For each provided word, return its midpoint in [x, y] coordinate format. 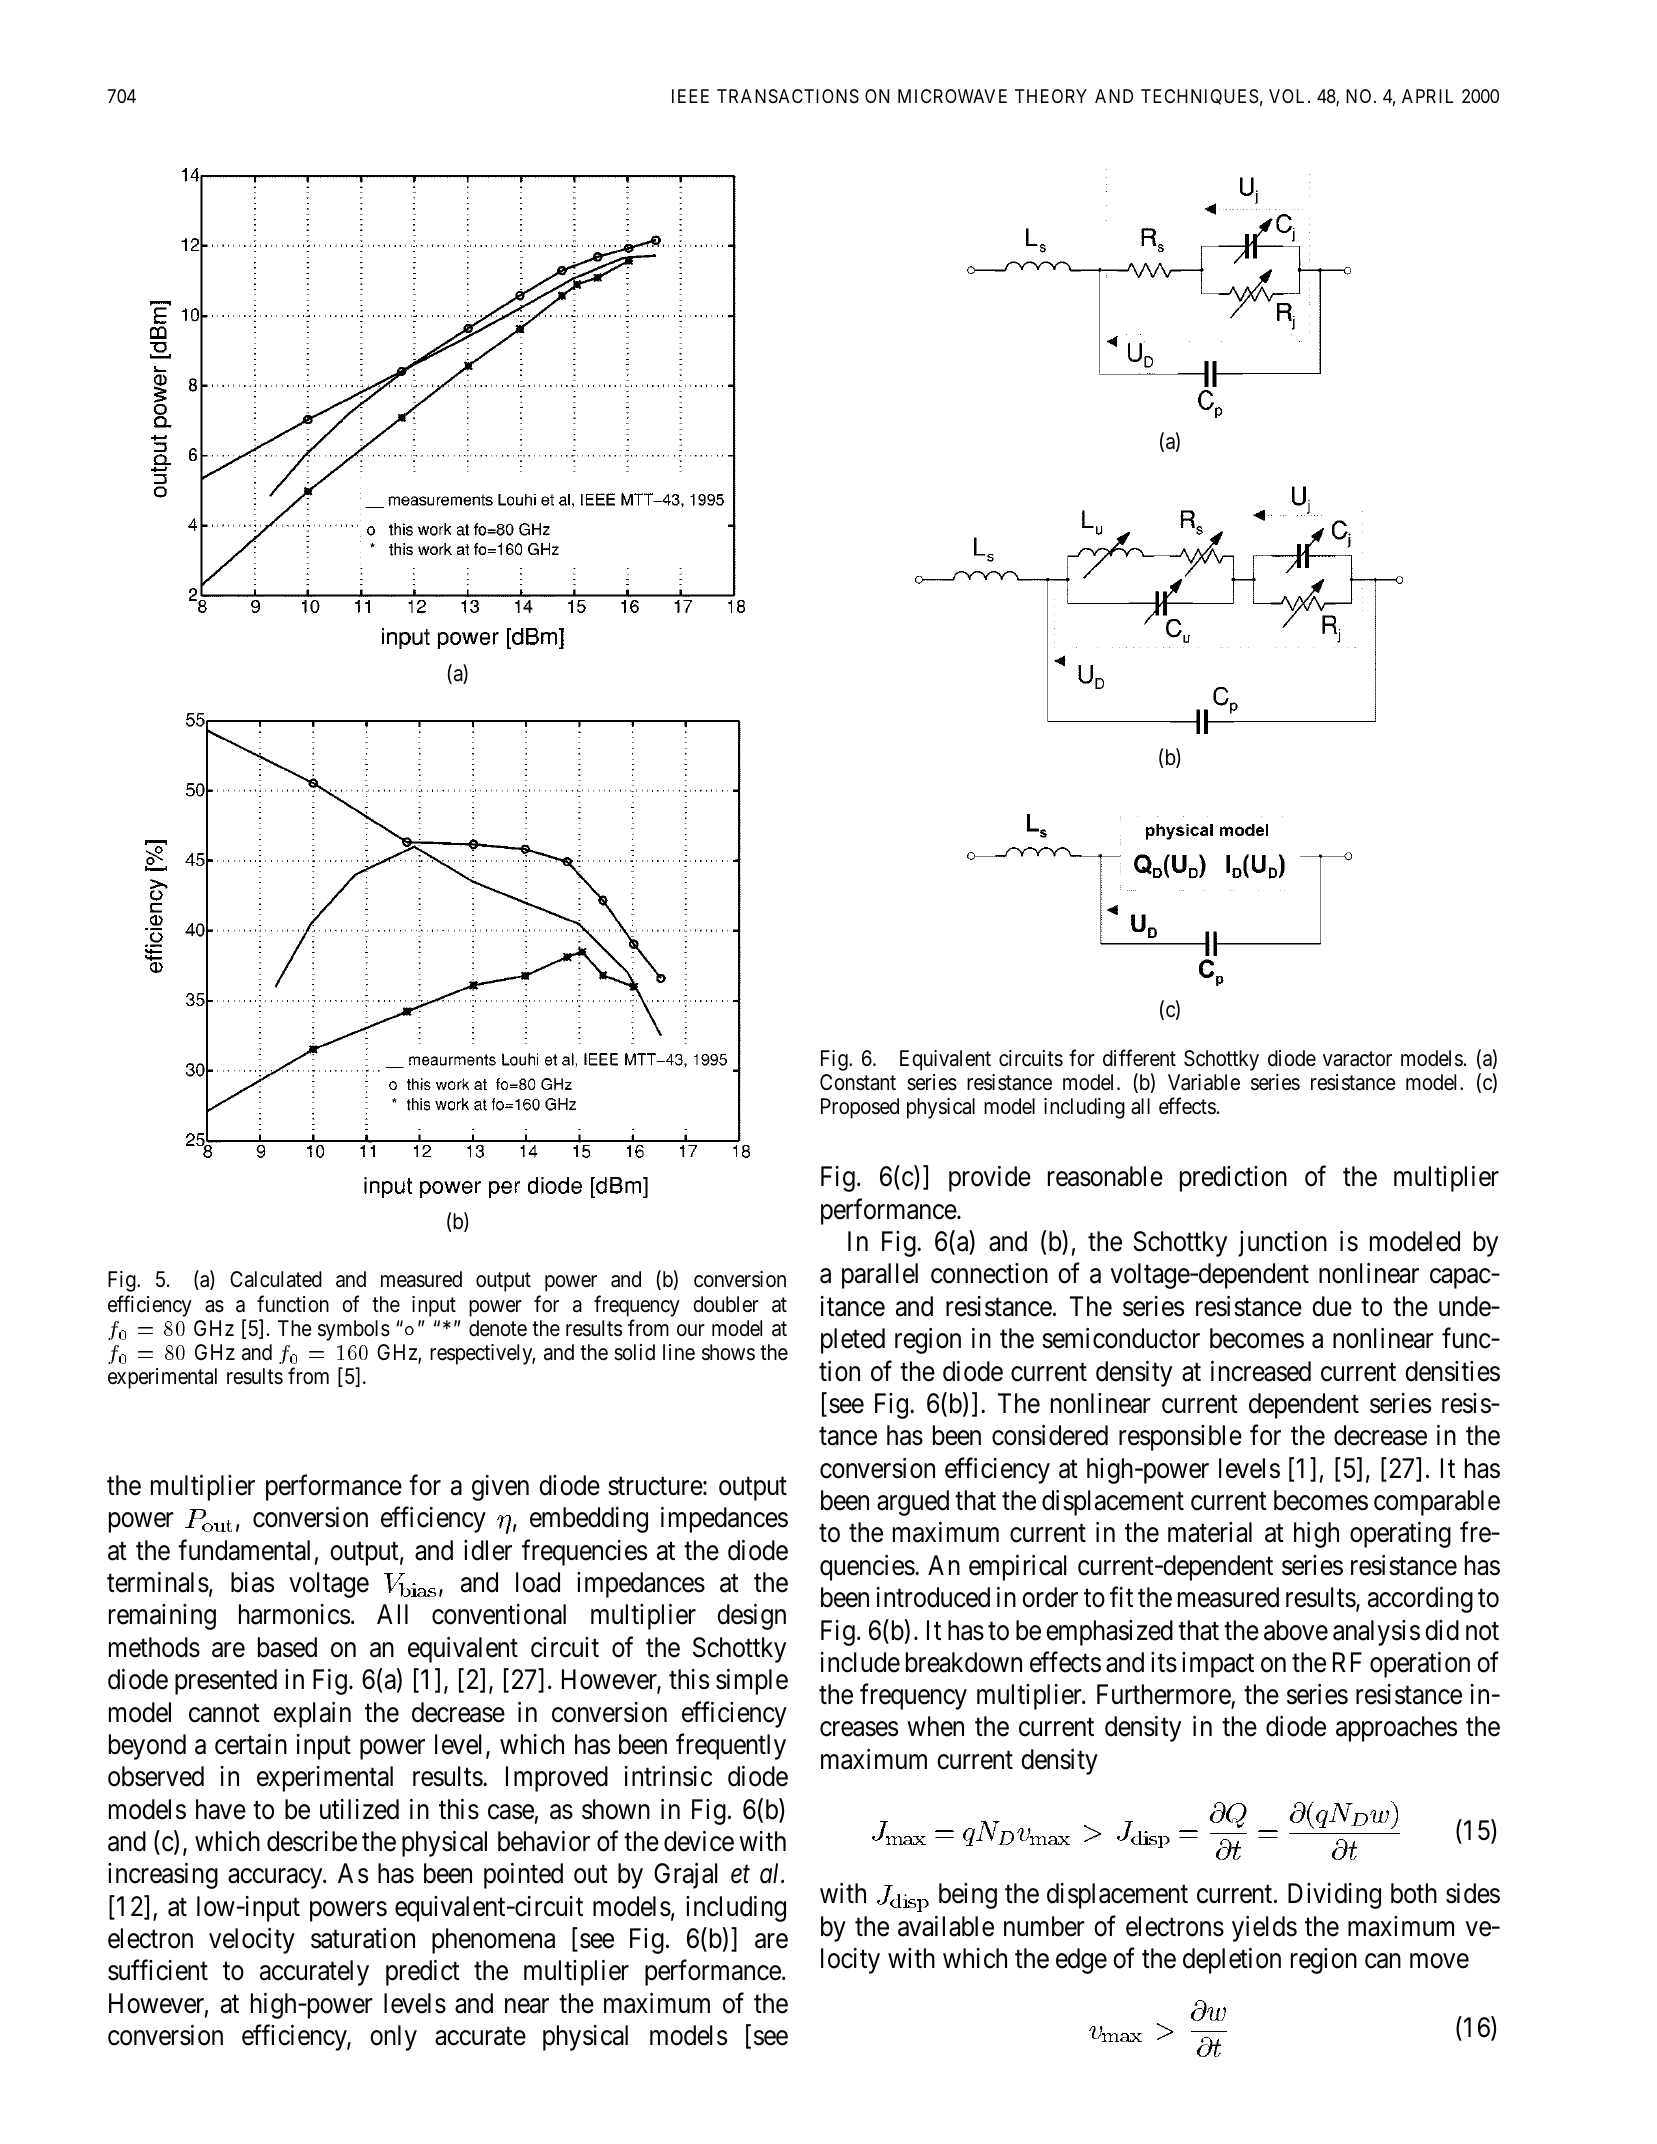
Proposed [860, 1108]
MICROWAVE [952, 96]
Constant [858, 1082]
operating [1400, 1535]
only [393, 2038]
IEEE [690, 96]
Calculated [276, 1279]
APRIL [1427, 96]
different [1139, 1058]
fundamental [244, 1550]
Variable [1204, 1082]
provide [990, 1179]
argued [913, 1503]
